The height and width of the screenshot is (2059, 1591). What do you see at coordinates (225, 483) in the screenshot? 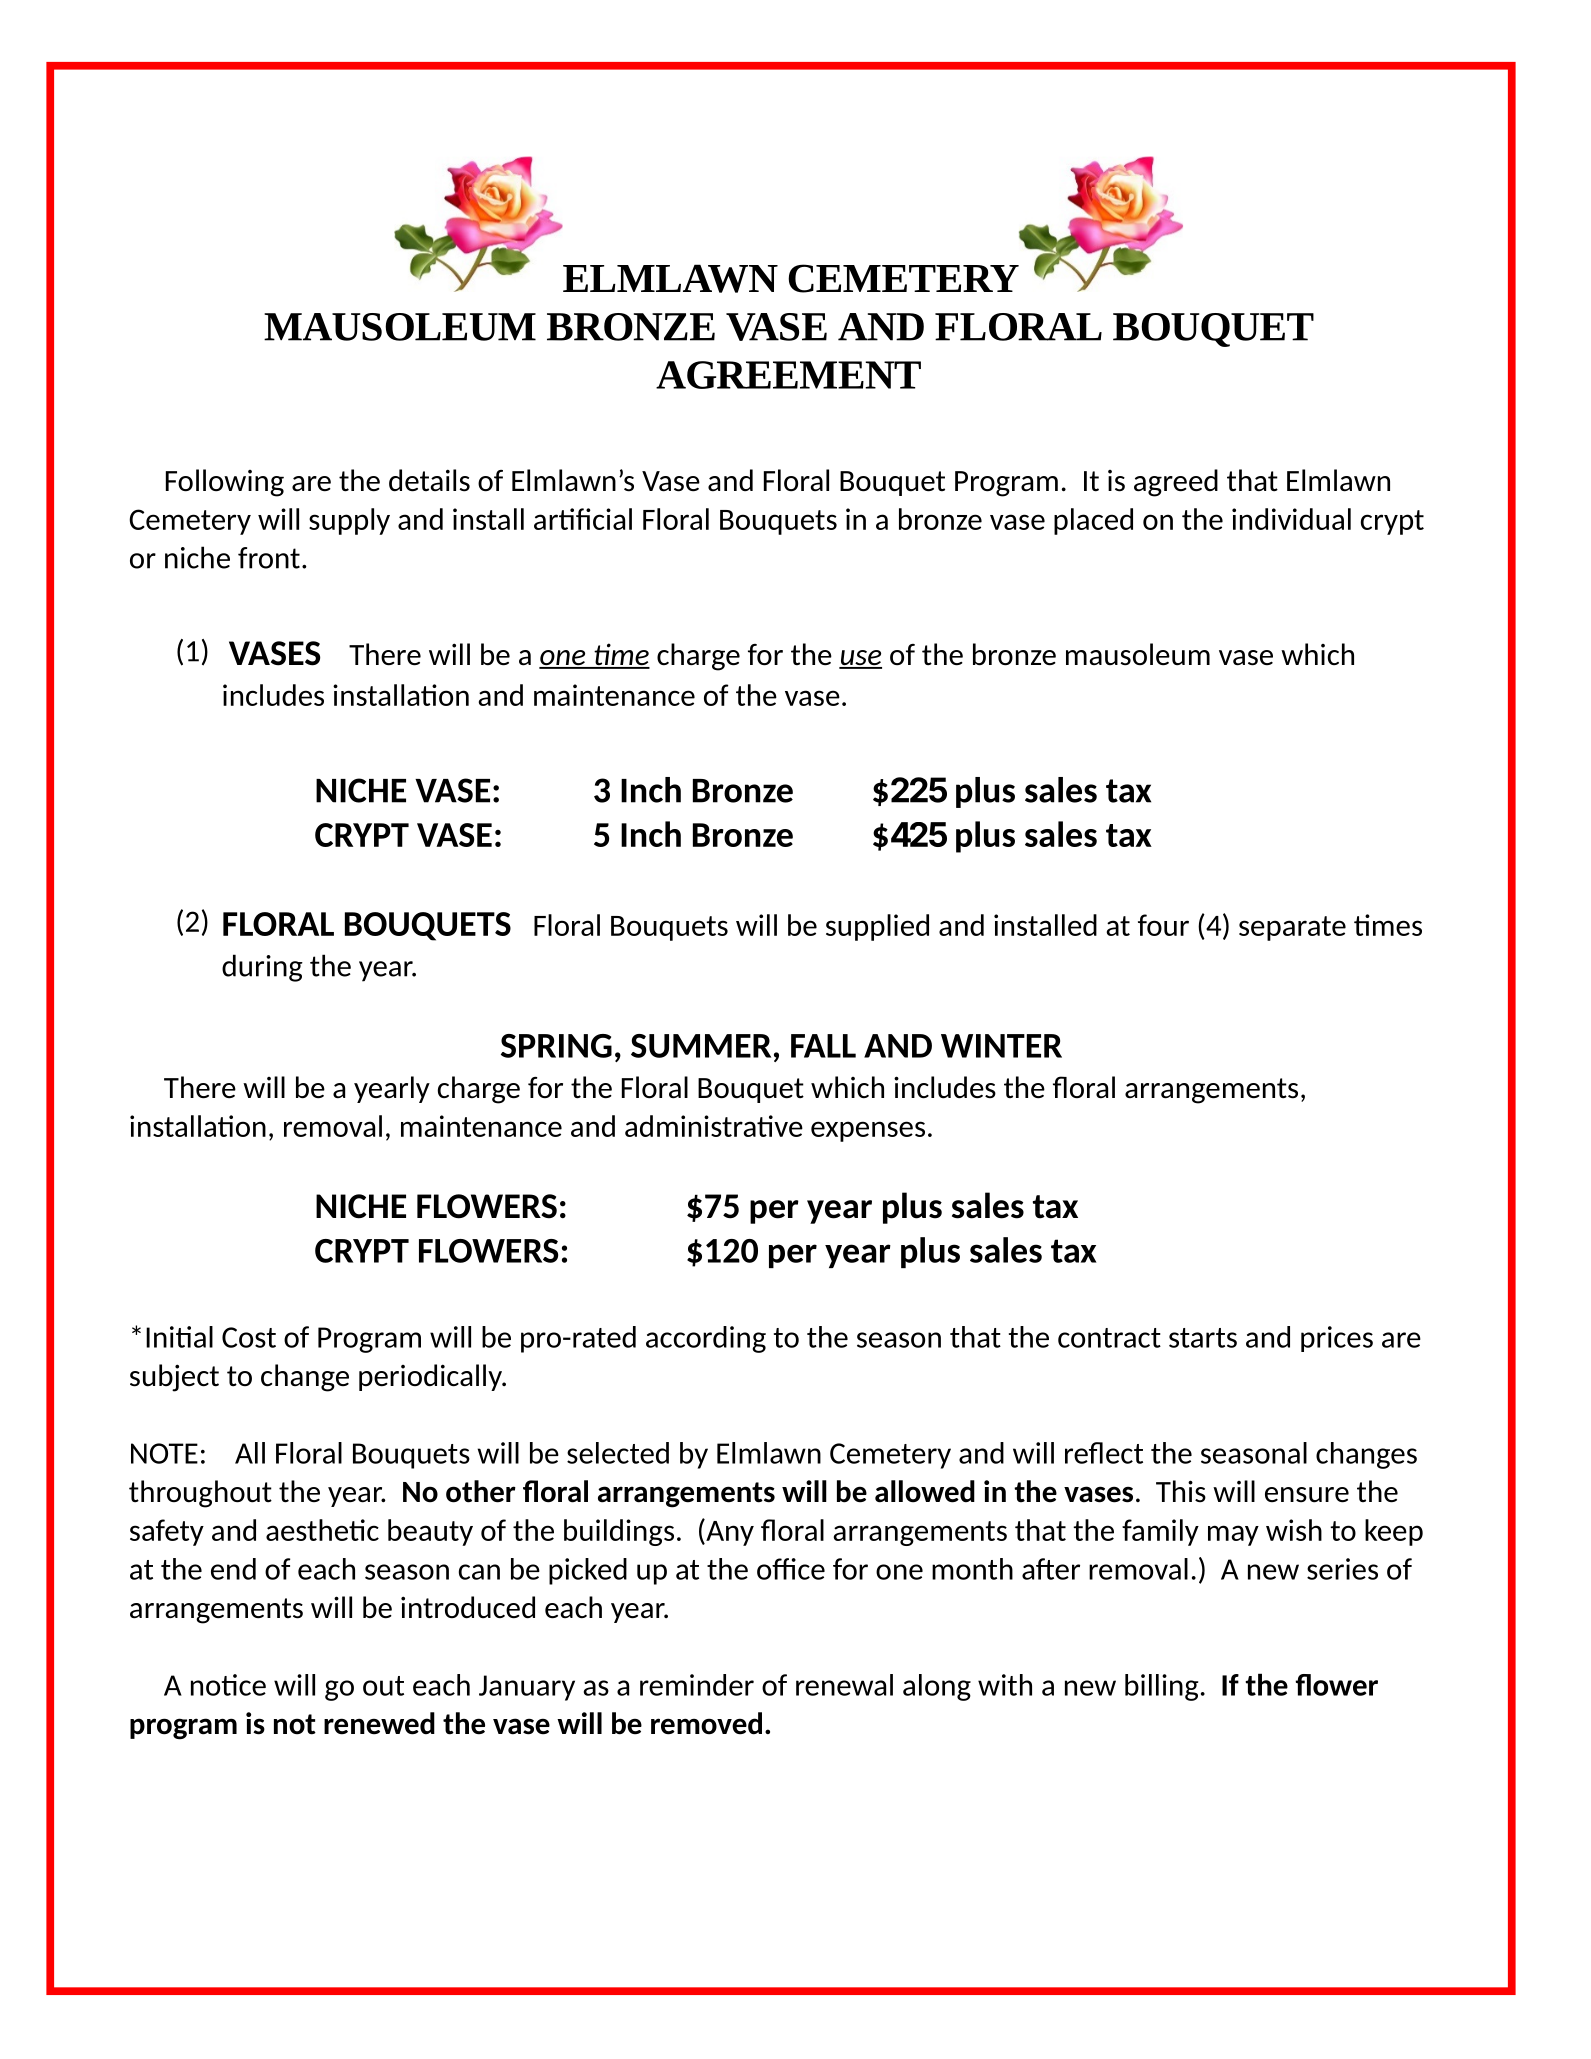
I see `Following` at bounding box center [225, 483].
